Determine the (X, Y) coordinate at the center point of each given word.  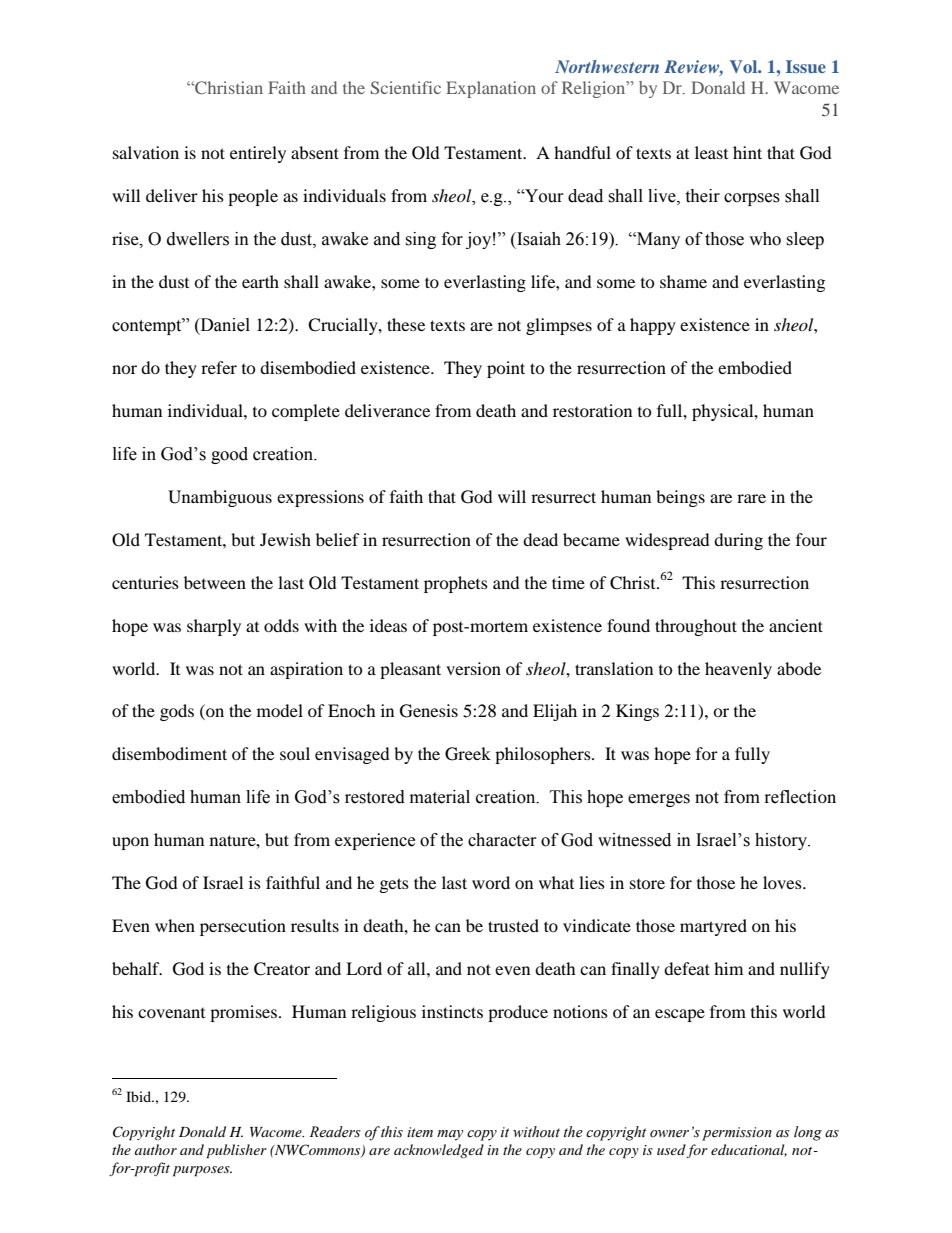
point (506, 369)
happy (653, 326)
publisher (236, 1151)
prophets (456, 584)
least (711, 152)
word (491, 882)
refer (219, 367)
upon (130, 843)
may (450, 1135)
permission (737, 1134)
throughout (696, 627)
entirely (258, 154)
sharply (214, 627)
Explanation (491, 89)
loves (783, 882)
